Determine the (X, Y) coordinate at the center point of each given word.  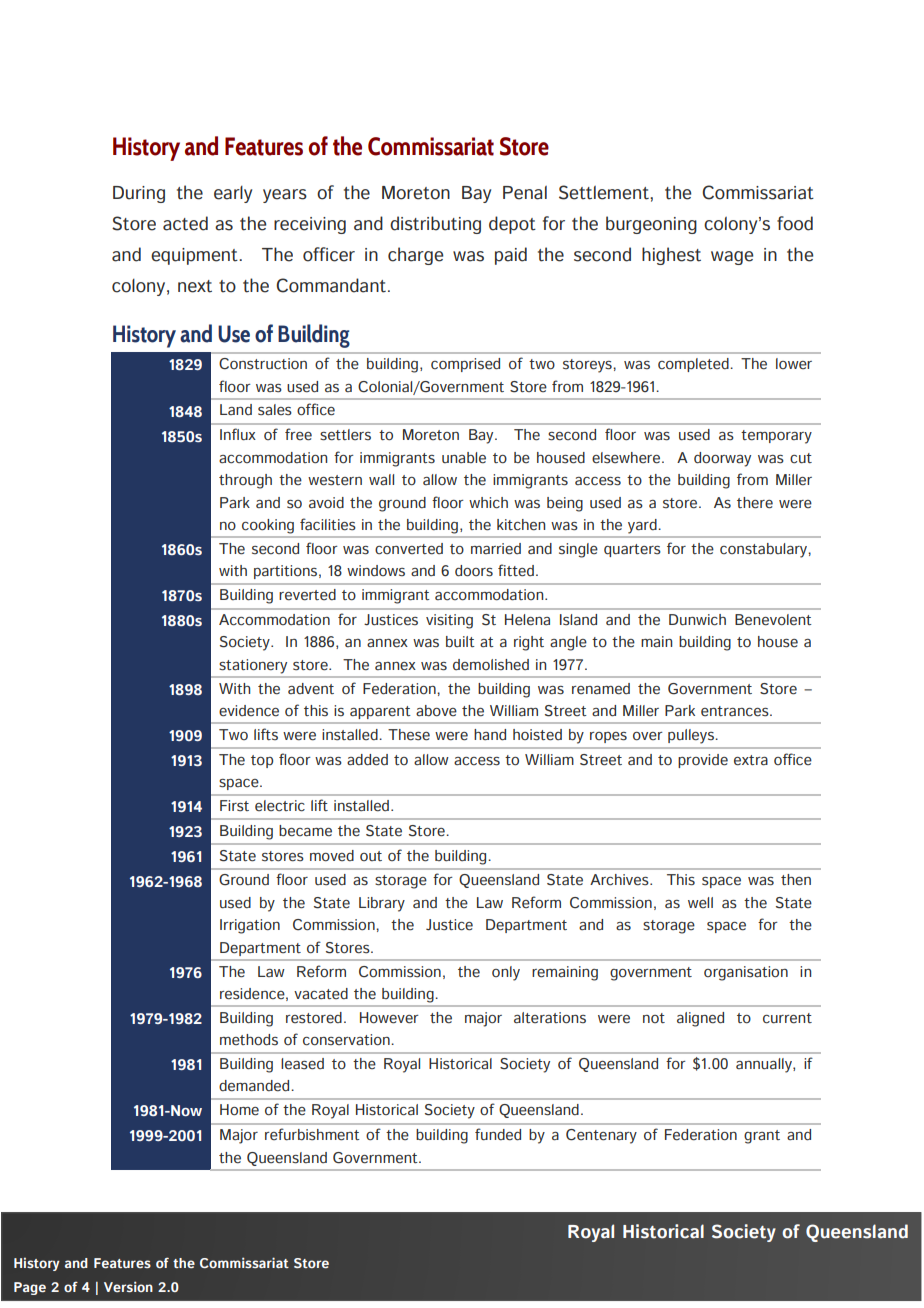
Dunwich (697, 620)
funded (498, 1134)
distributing (435, 225)
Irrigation (250, 926)
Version (128, 1286)
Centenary (601, 1136)
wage (732, 258)
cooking (268, 526)
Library (382, 904)
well (700, 902)
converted (409, 549)
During (139, 194)
